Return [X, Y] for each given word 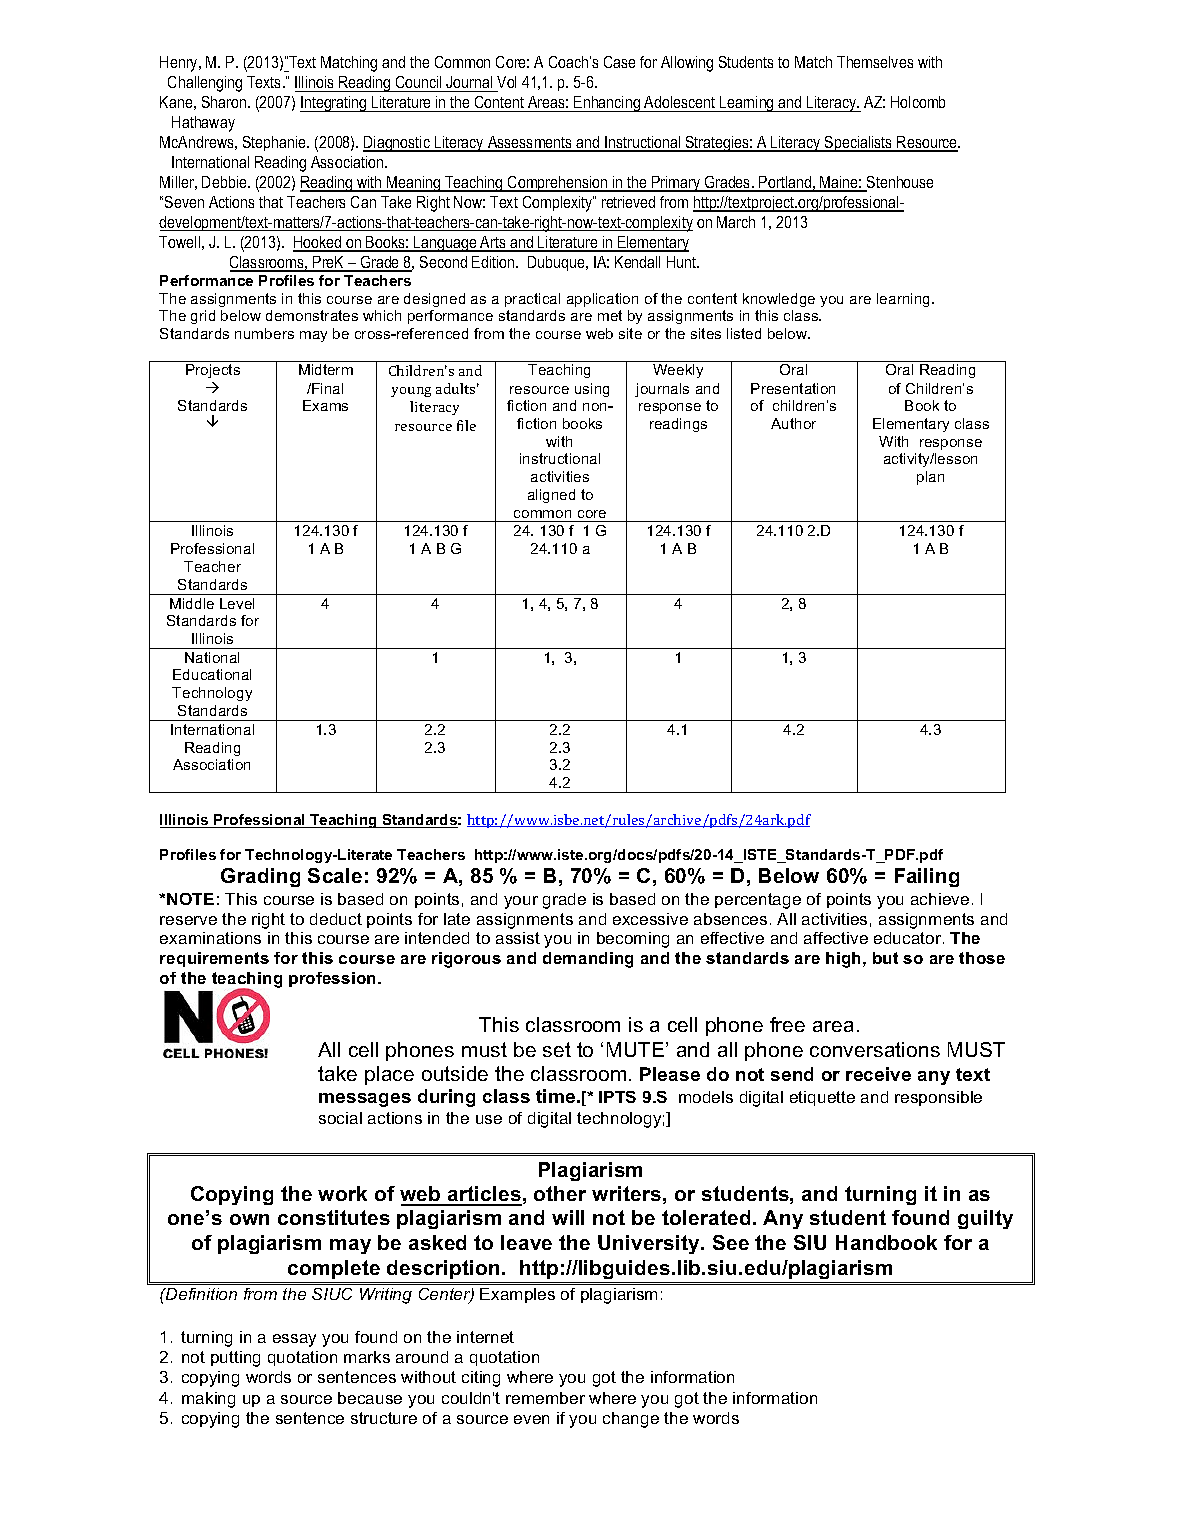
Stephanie [275, 143]
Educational [212, 674]
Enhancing [607, 104]
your [521, 902]
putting [235, 1359]
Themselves [875, 62]
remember [545, 1398]
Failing [927, 877]
